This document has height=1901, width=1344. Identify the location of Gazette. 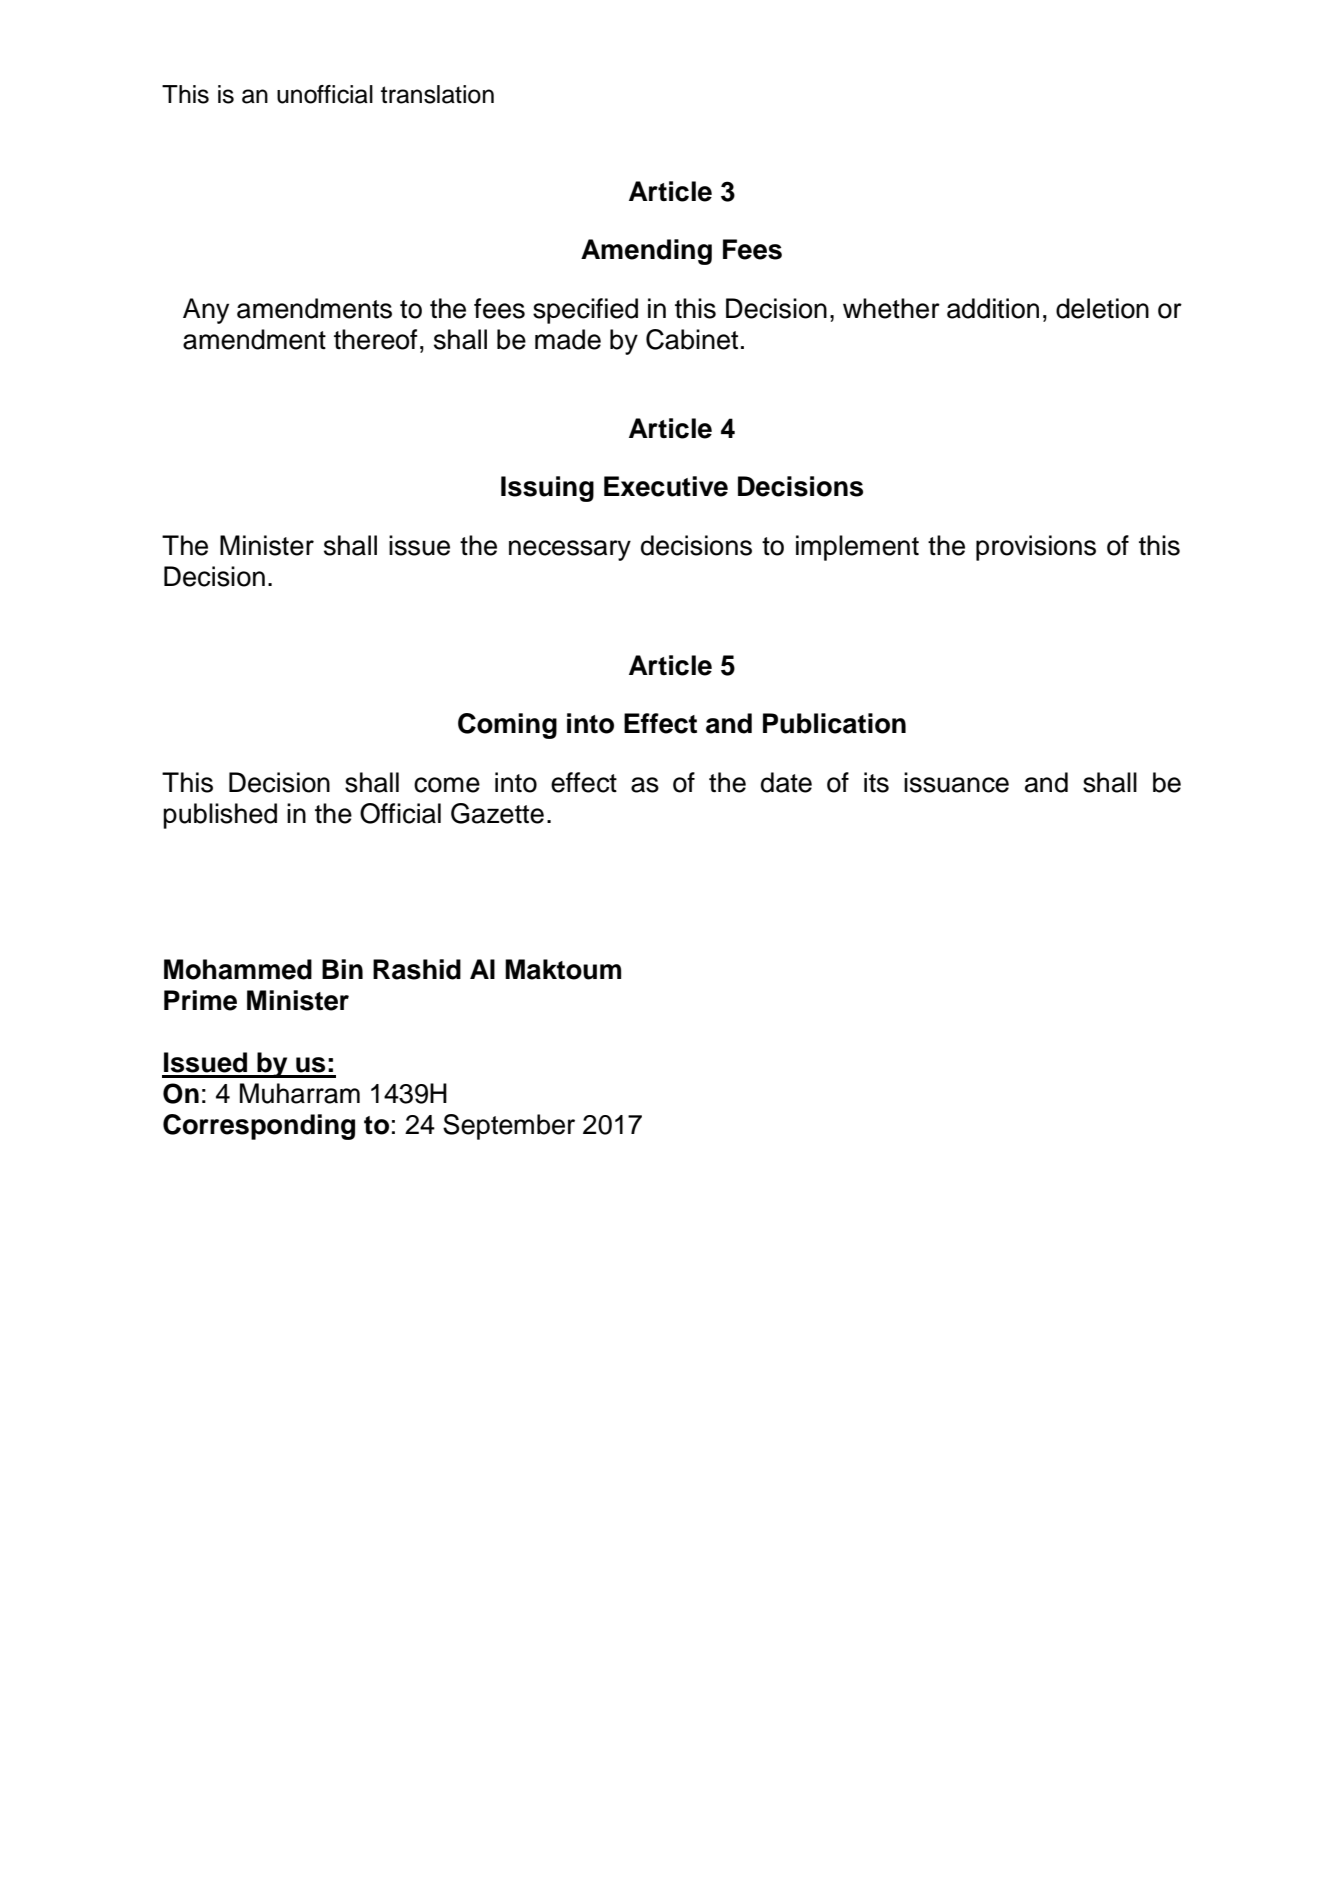
(497, 813).
